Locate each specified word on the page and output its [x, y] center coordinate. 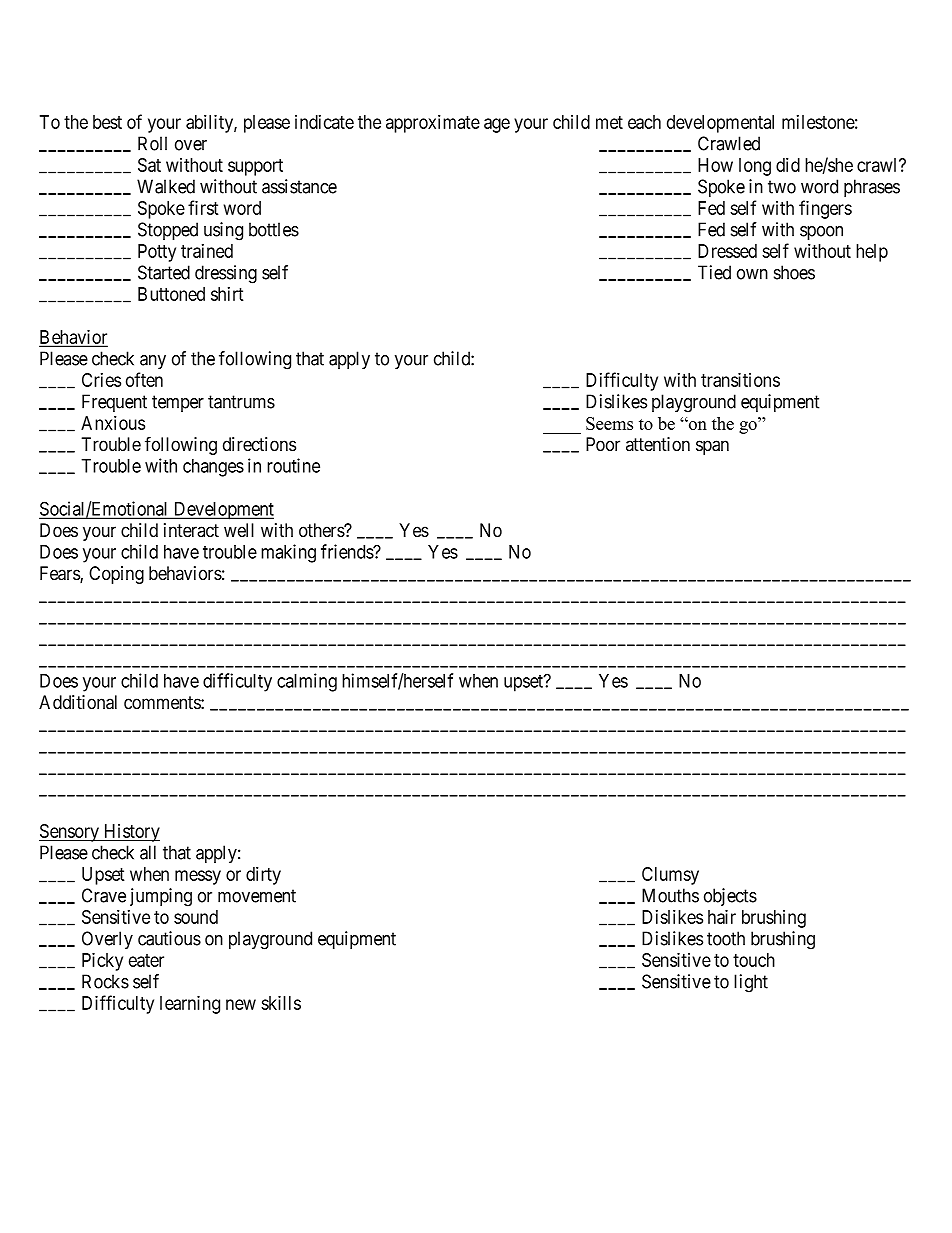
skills [281, 1002]
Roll [152, 143]
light [751, 983]
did [788, 164]
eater [146, 960]
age [497, 125]
